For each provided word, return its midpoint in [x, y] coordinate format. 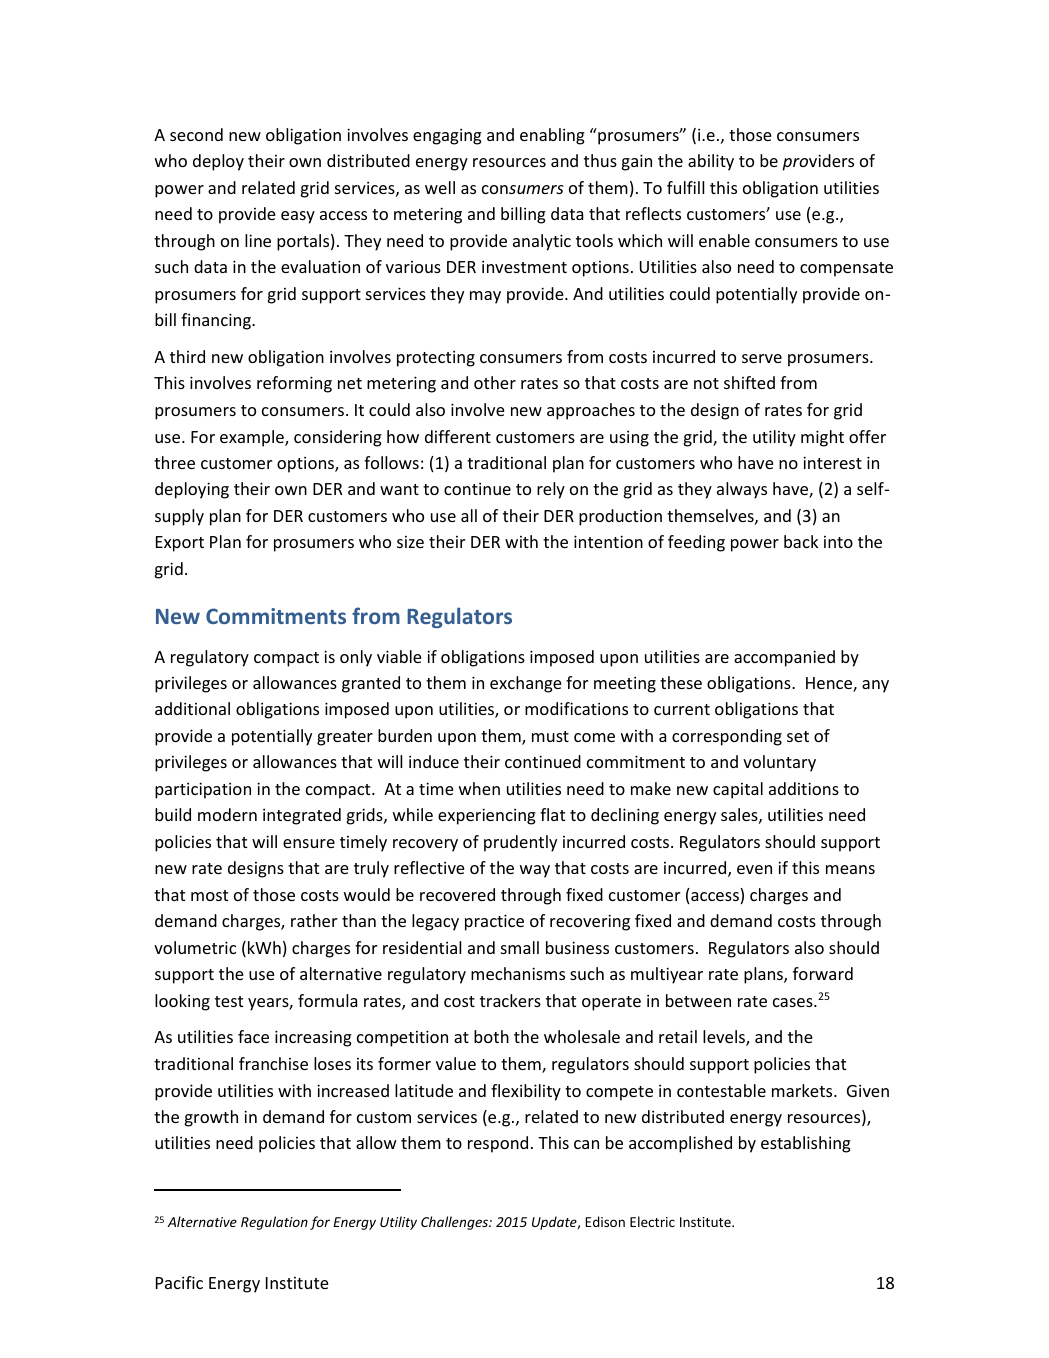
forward [823, 973]
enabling [552, 136]
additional [192, 708]
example [253, 438]
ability [711, 162]
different [458, 436]
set [798, 736]
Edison [605, 1221]
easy [298, 217]
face [253, 1036]
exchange [526, 684]
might [822, 438]
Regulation [274, 1223]
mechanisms [518, 973]
